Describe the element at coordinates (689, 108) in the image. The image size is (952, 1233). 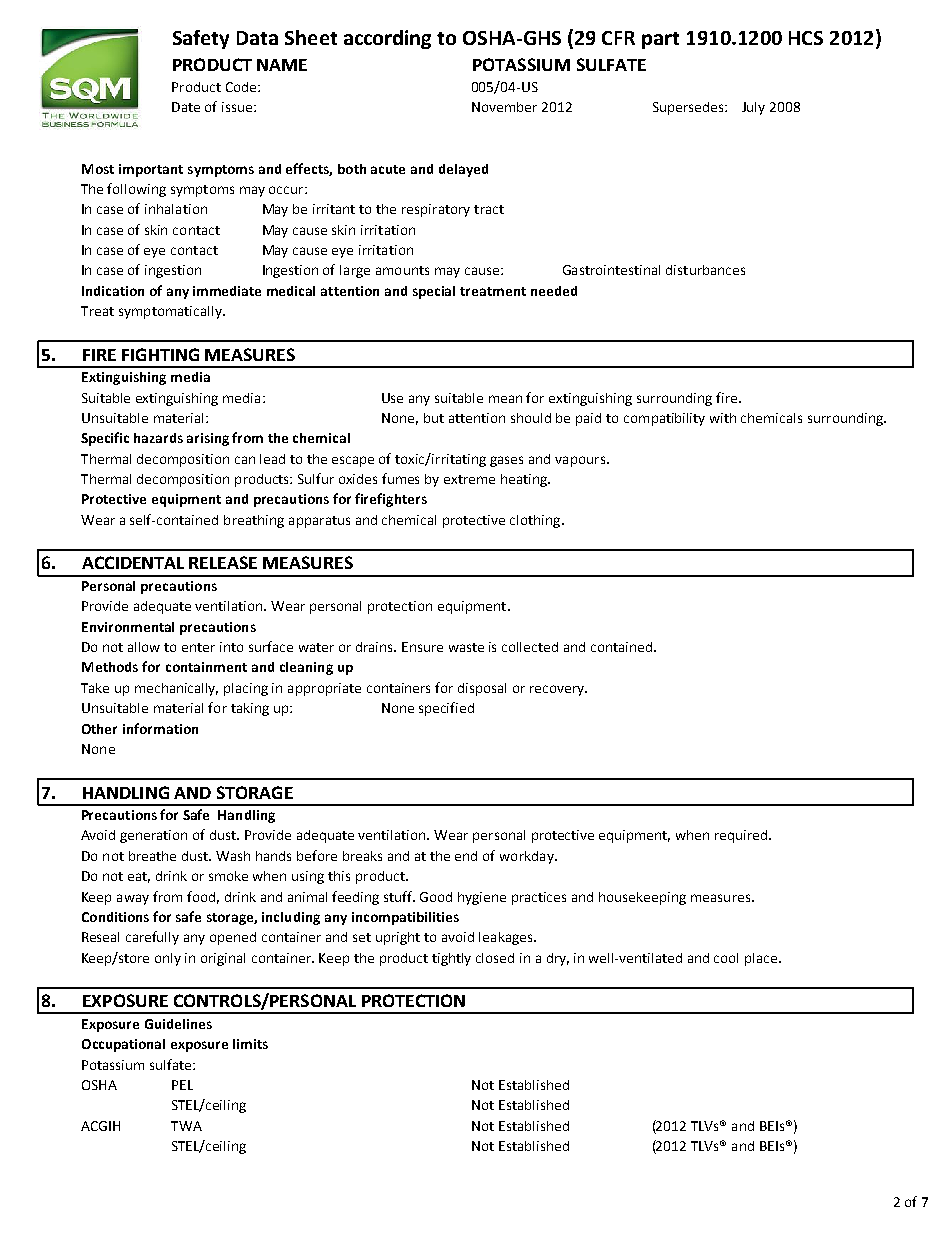
I see `Supersedes` at that location.
